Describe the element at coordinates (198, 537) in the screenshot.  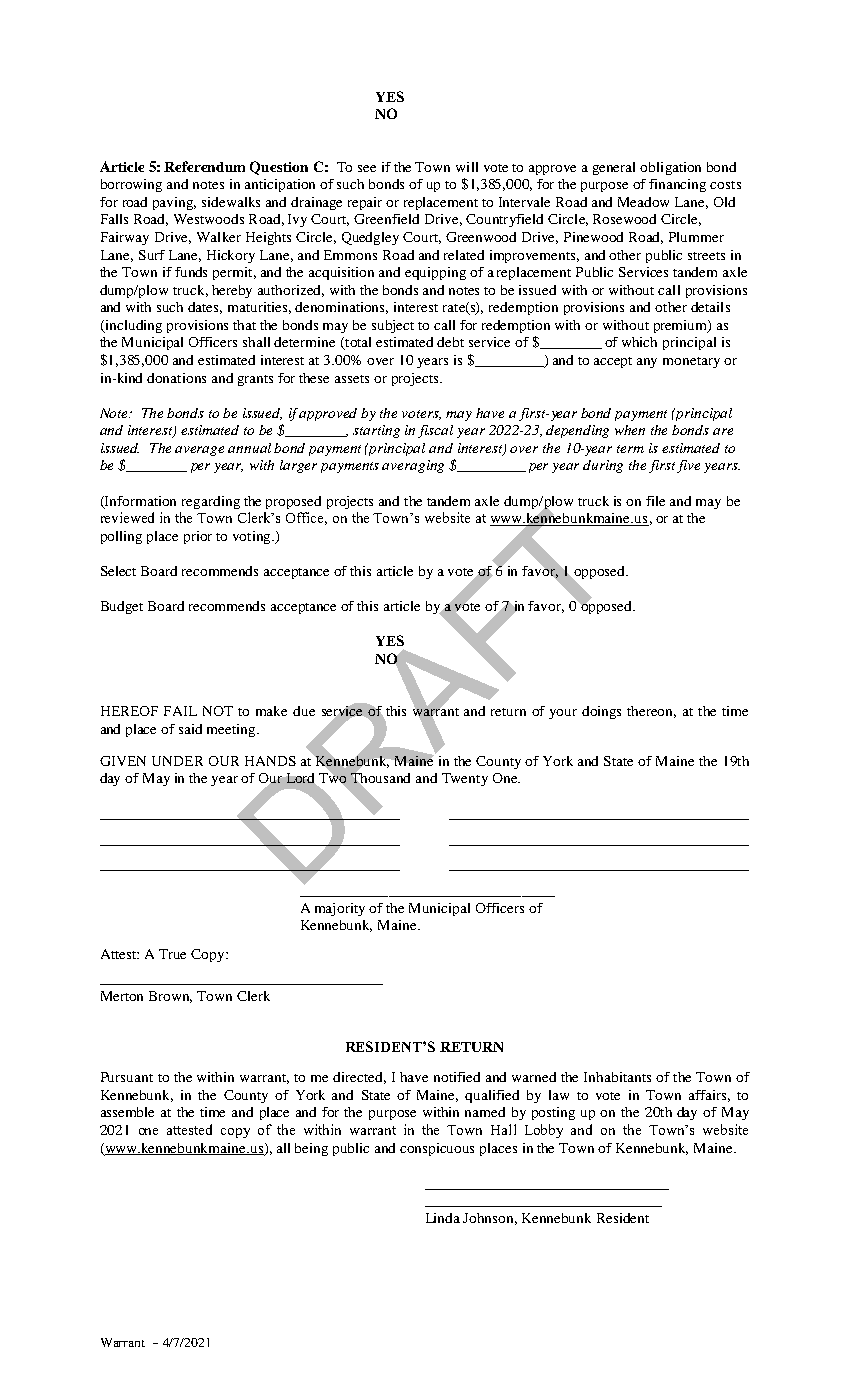
I see `prior` at that location.
